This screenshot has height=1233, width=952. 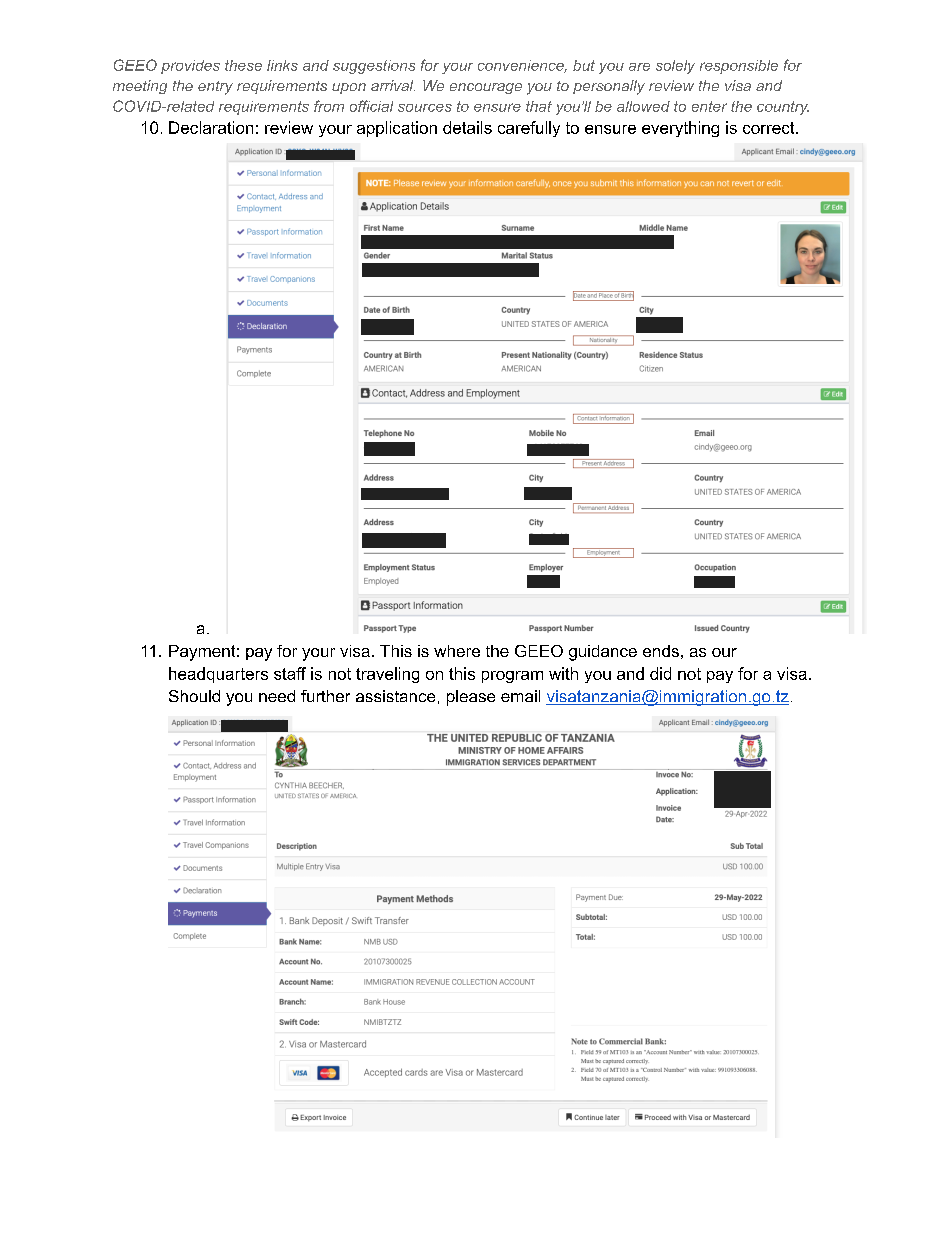 I want to click on everything, so click(x=680, y=129).
